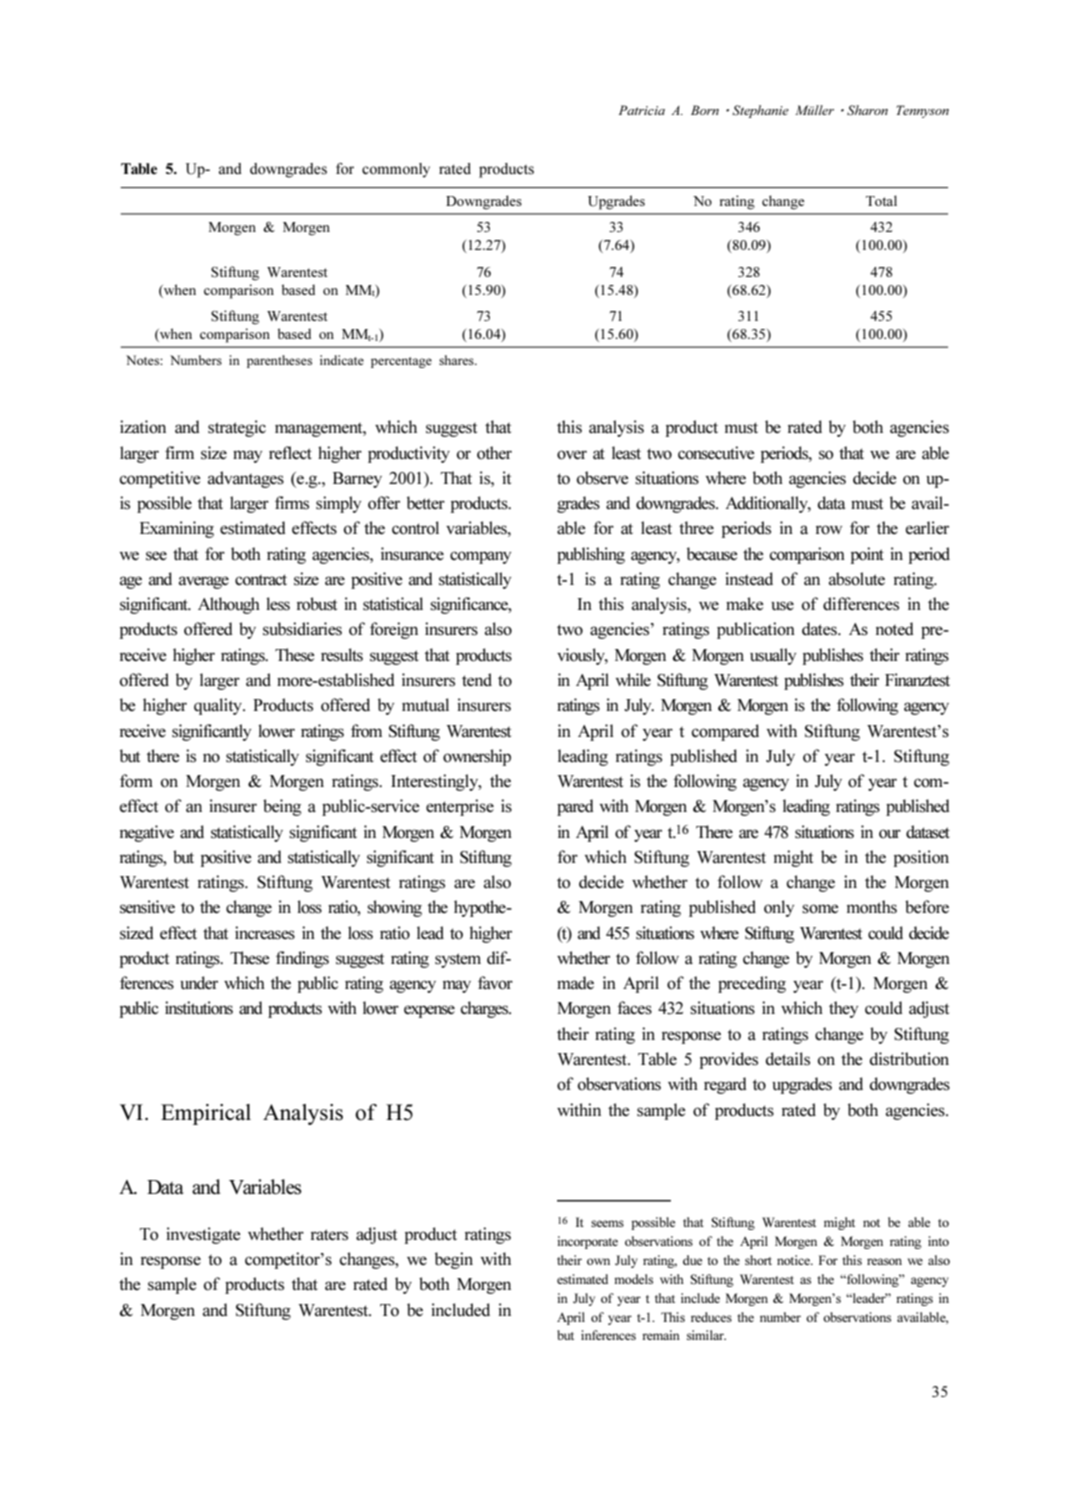  What do you see at coordinates (219, 706) in the screenshot?
I see `quality` at bounding box center [219, 706].
